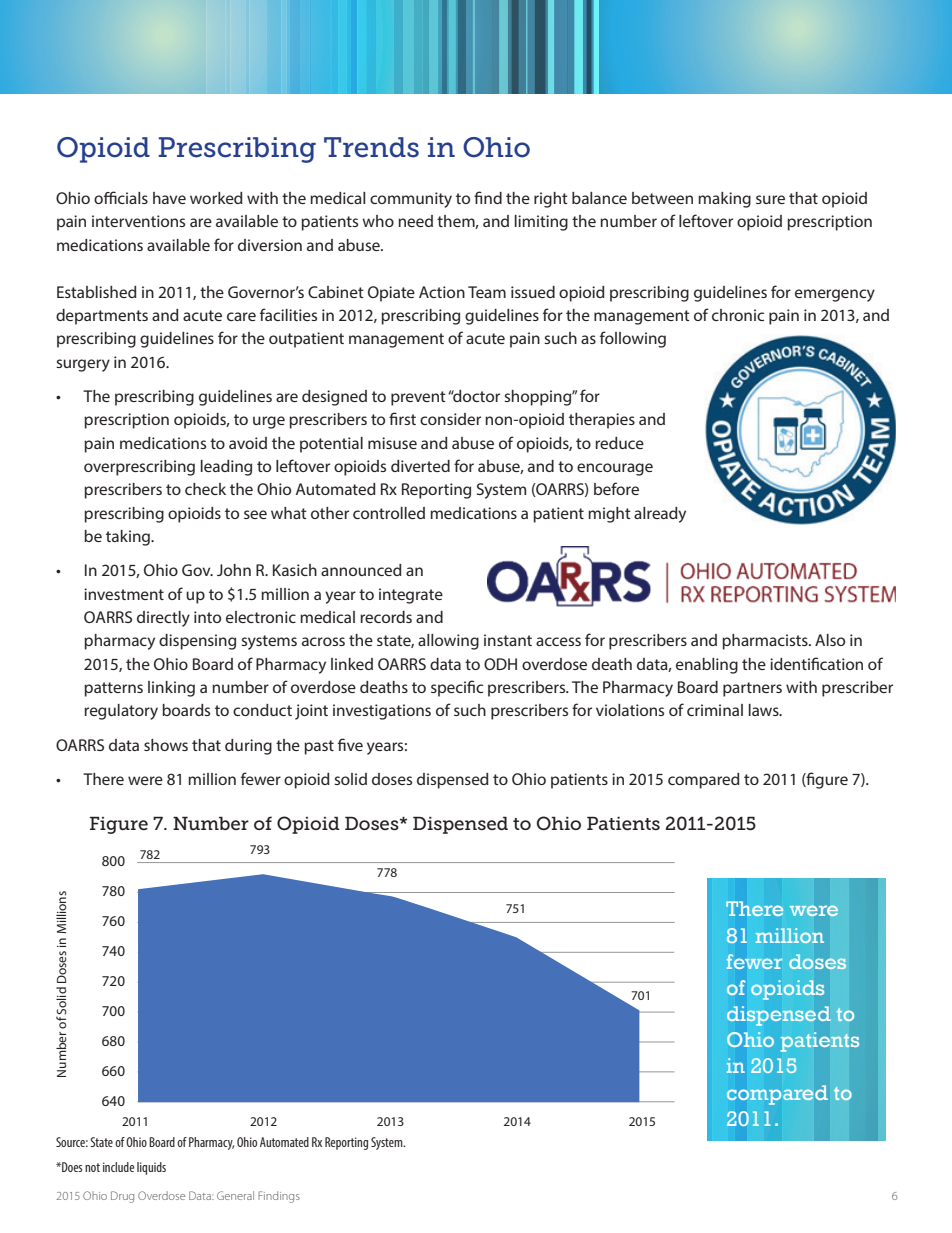 The width and height of the image is (952, 1233). Describe the element at coordinates (411, 200) in the image. I see `community` at that location.
